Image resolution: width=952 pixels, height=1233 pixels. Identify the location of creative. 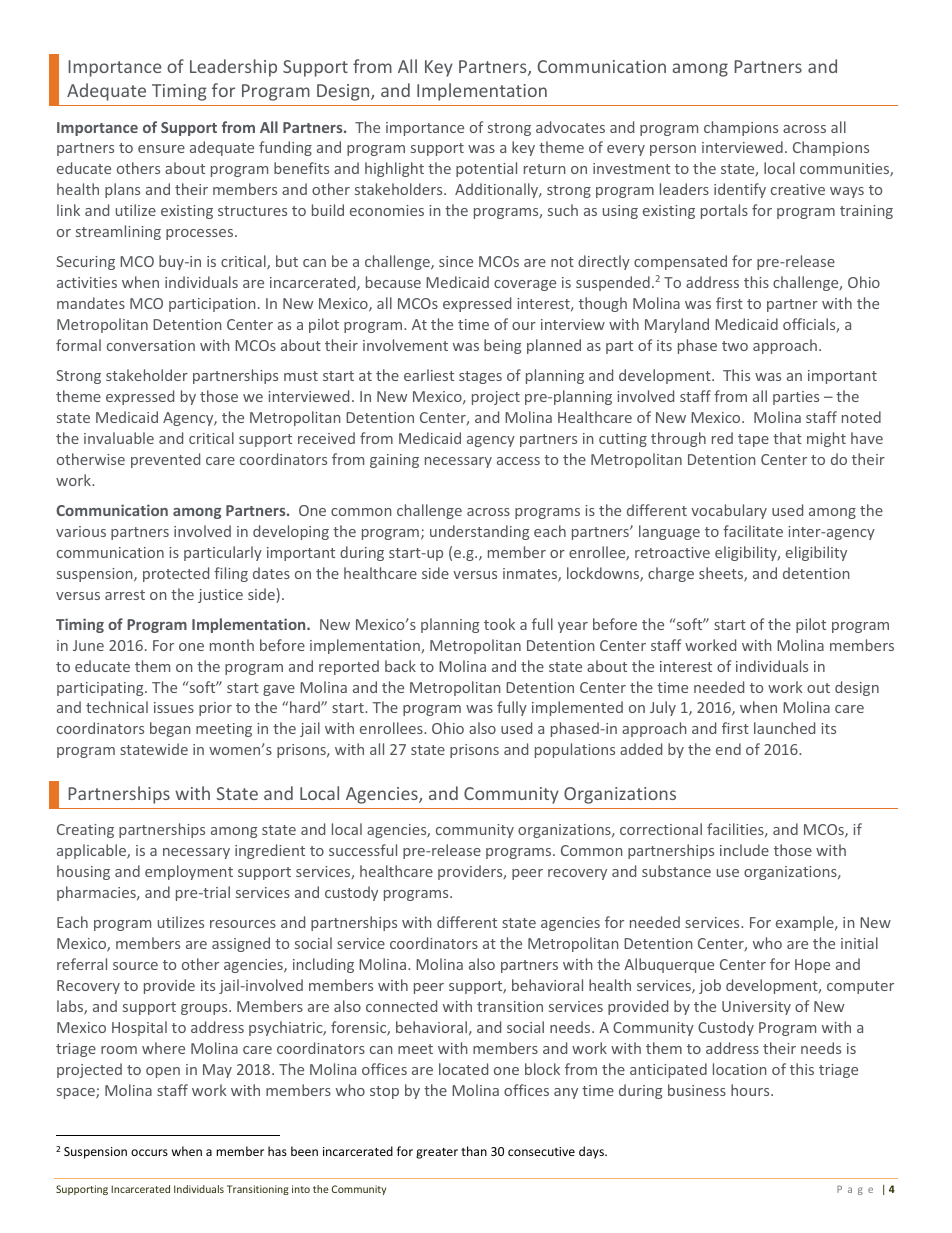
(798, 189).
